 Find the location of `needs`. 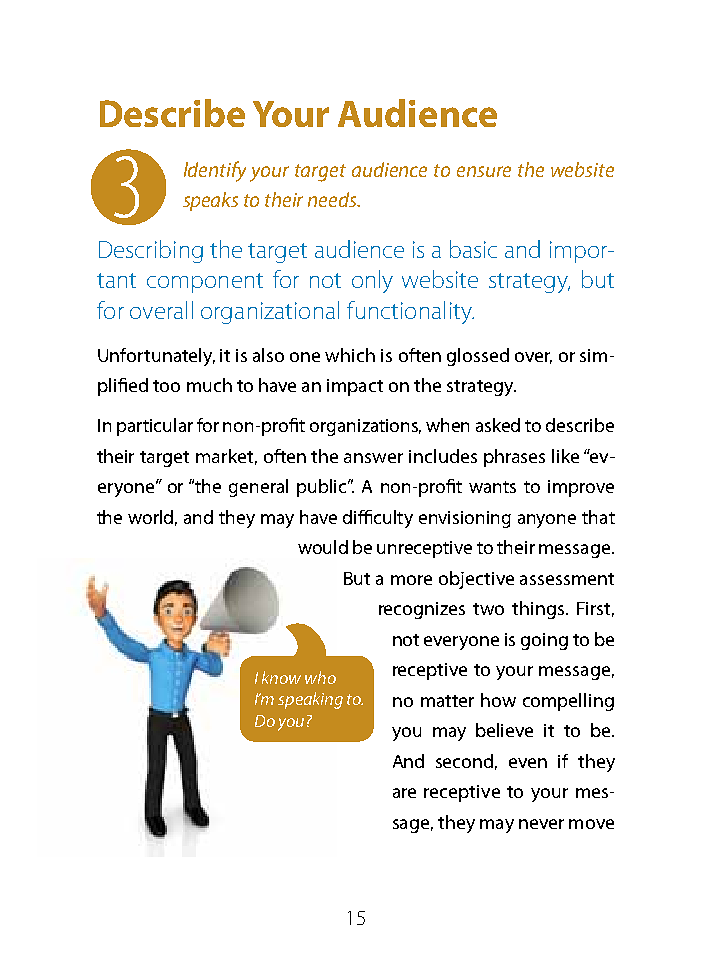

needs is located at coordinates (333, 199).
